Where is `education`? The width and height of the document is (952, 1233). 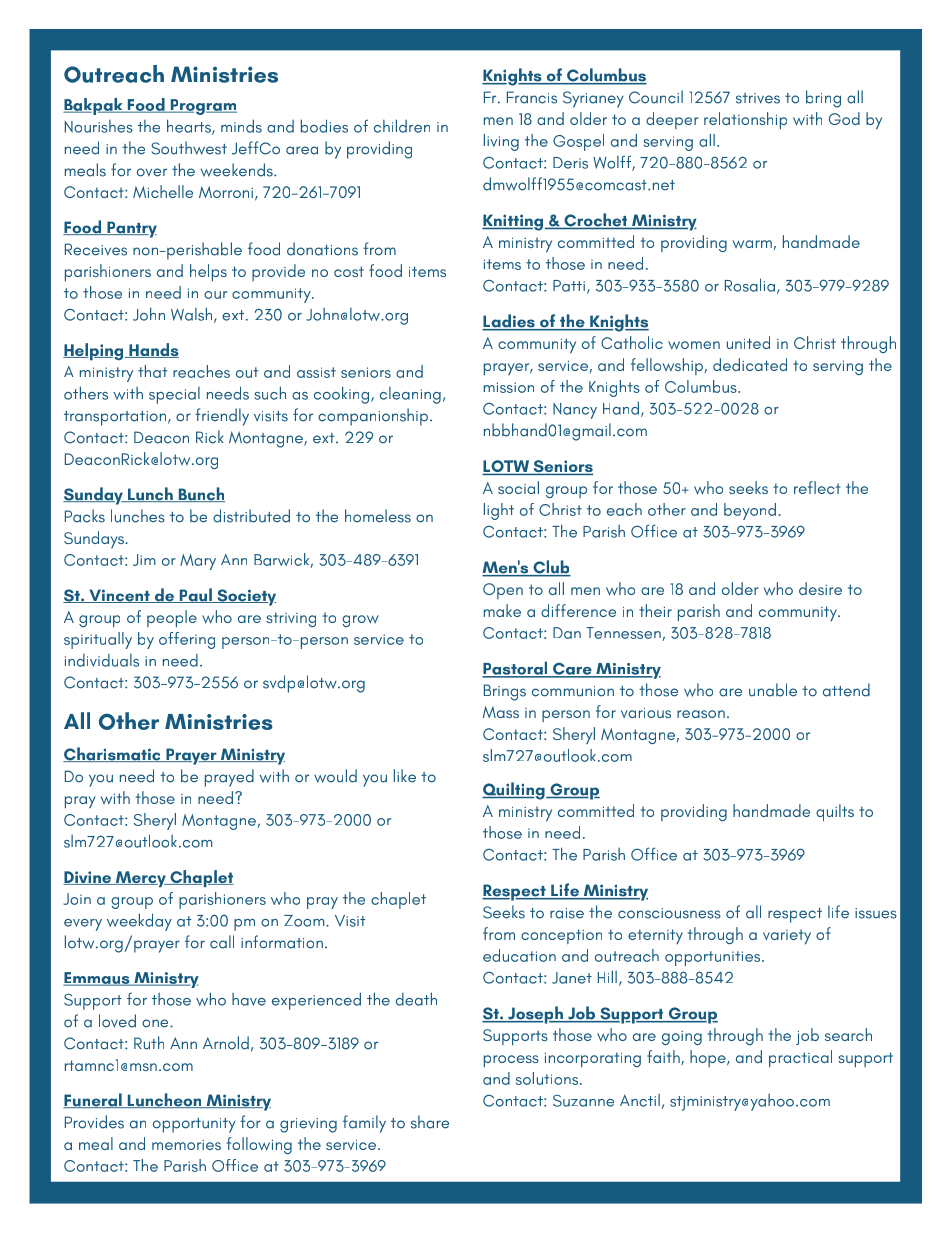
education is located at coordinates (519, 955).
